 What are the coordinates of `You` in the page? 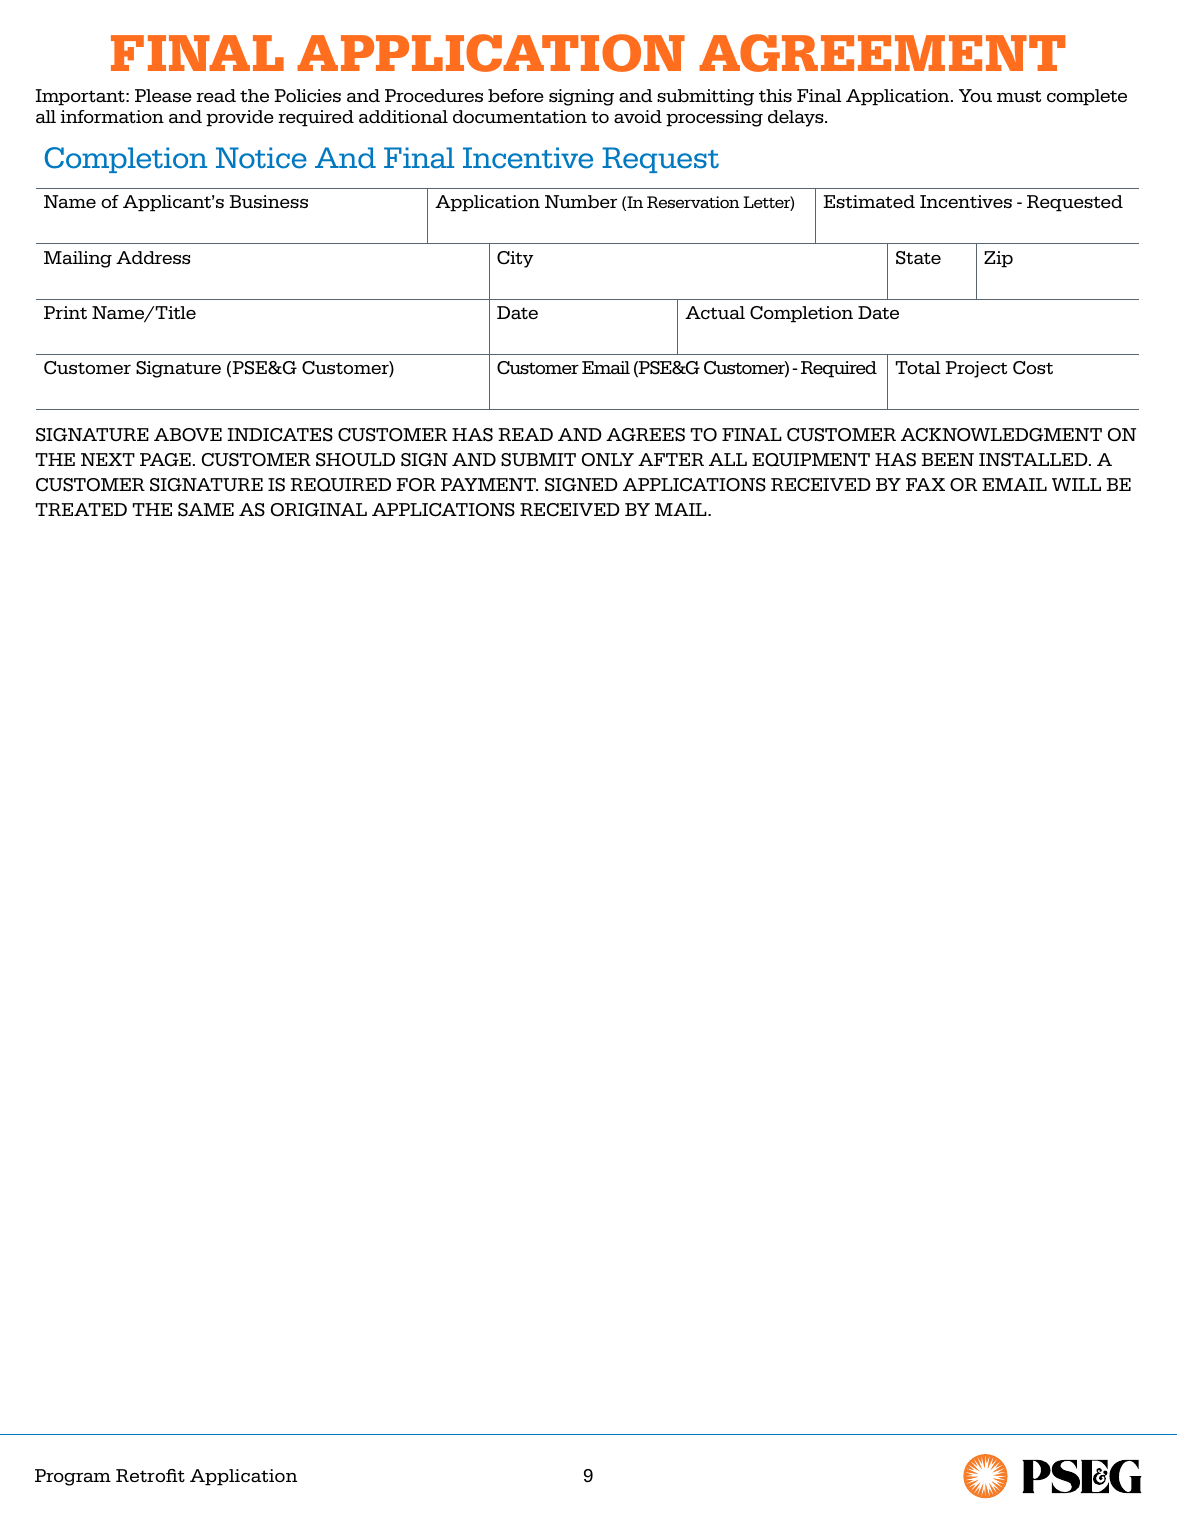 It's located at (975, 96).
